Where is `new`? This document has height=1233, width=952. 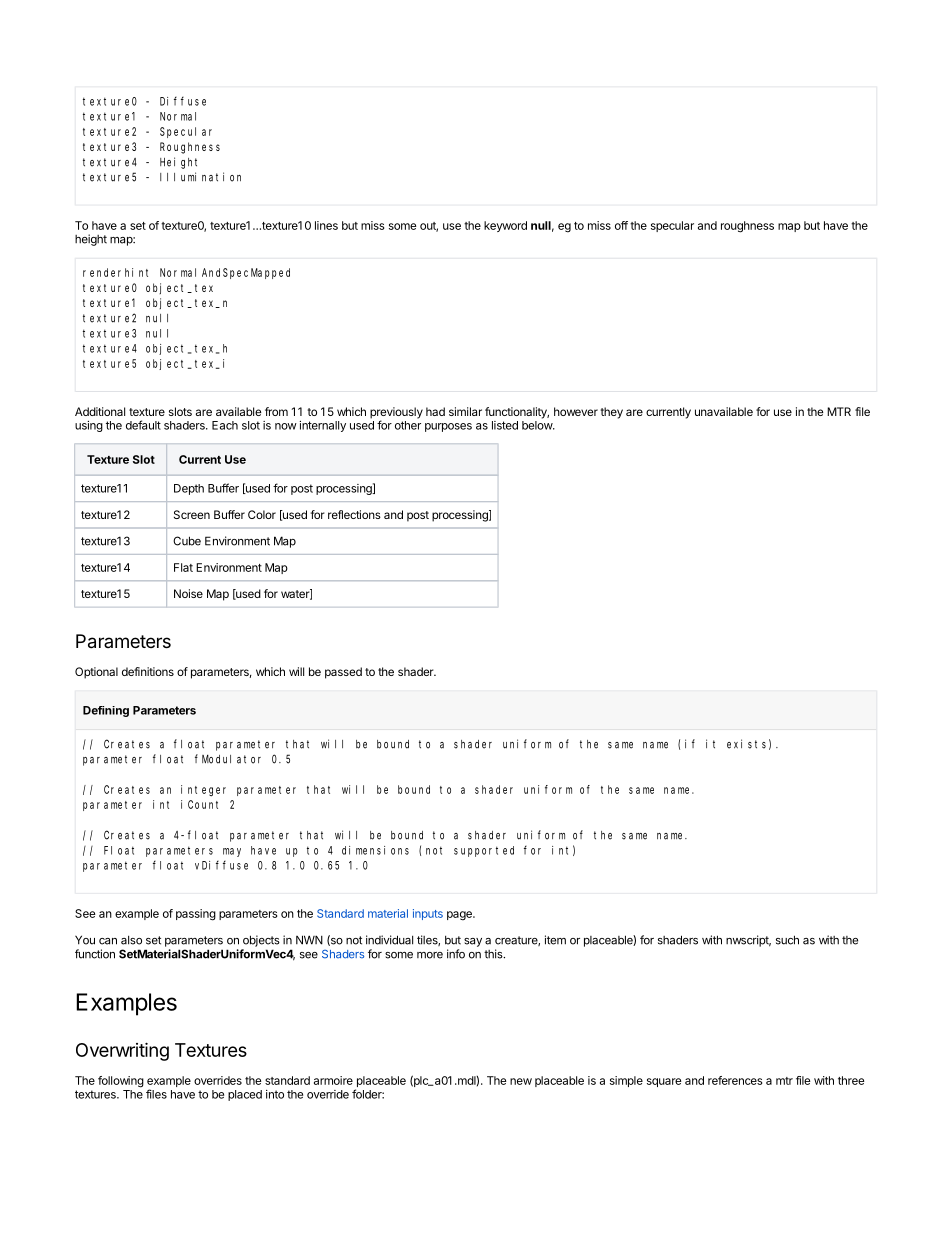 new is located at coordinates (521, 1081).
